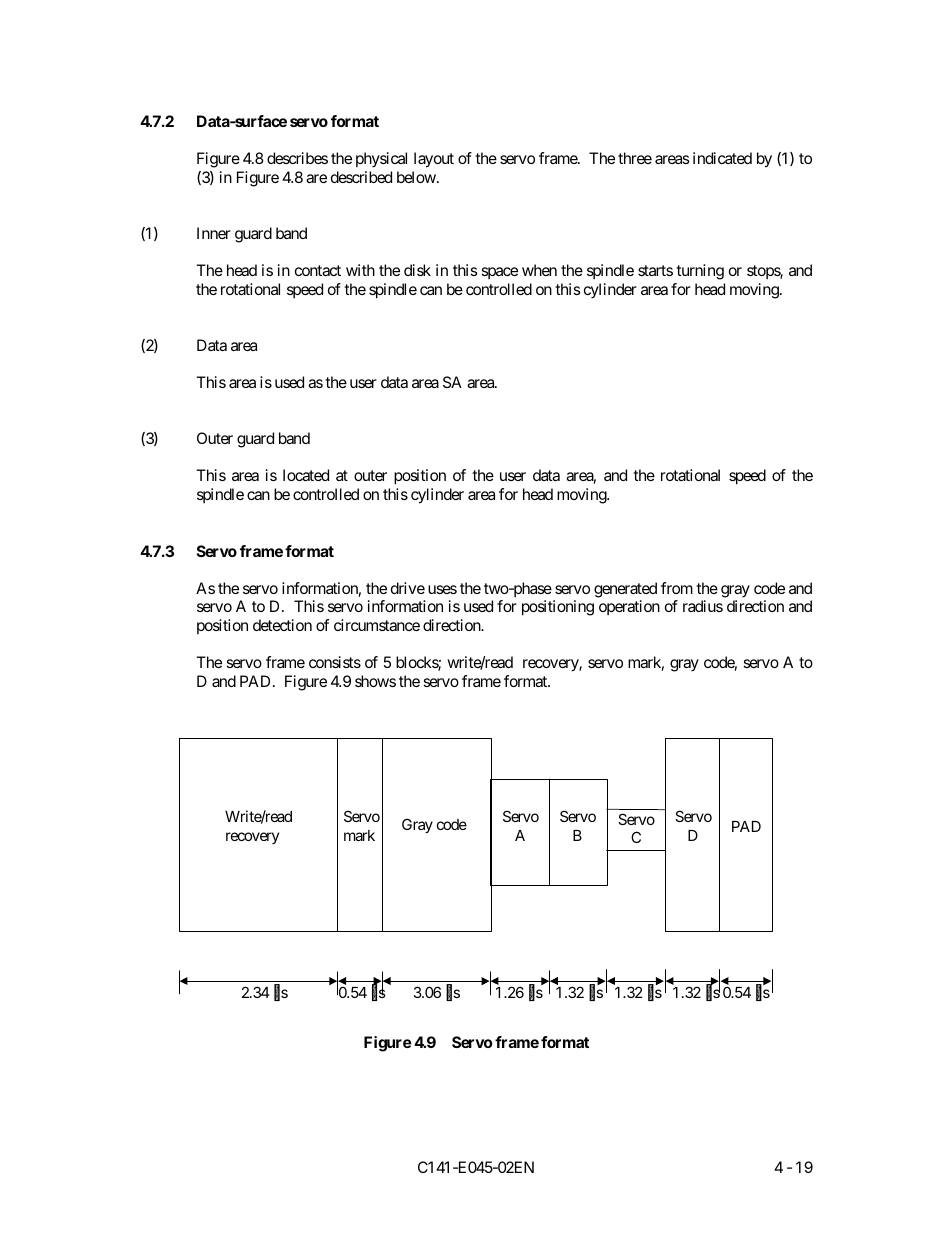 This document has width=952, height=1233. I want to click on describes, so click(297, 158).
